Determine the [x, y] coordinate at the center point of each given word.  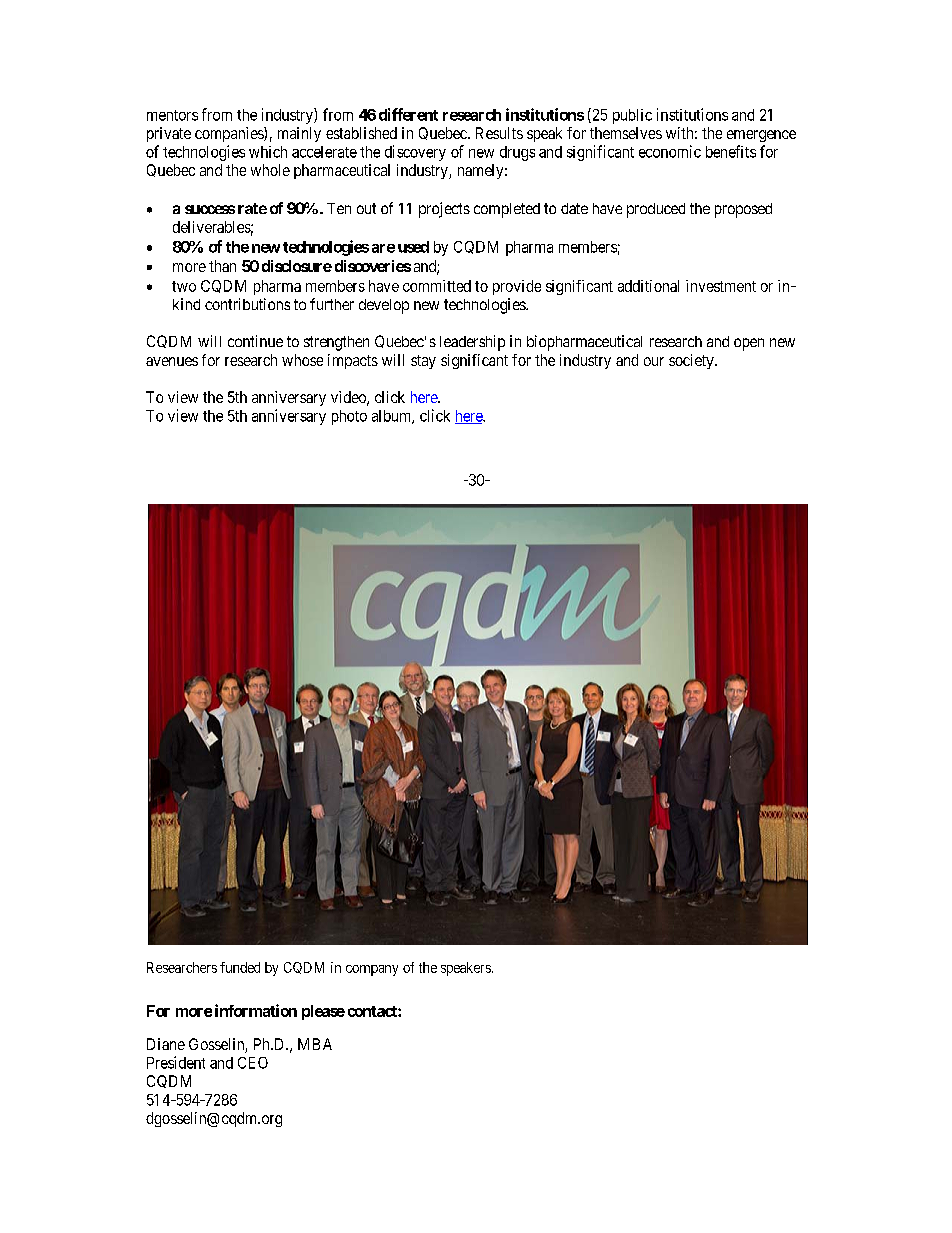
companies [230, 134]
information [256, 1010]
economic [670, 151]
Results [499, 133]
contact [373, 1011]
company [372, 970]
